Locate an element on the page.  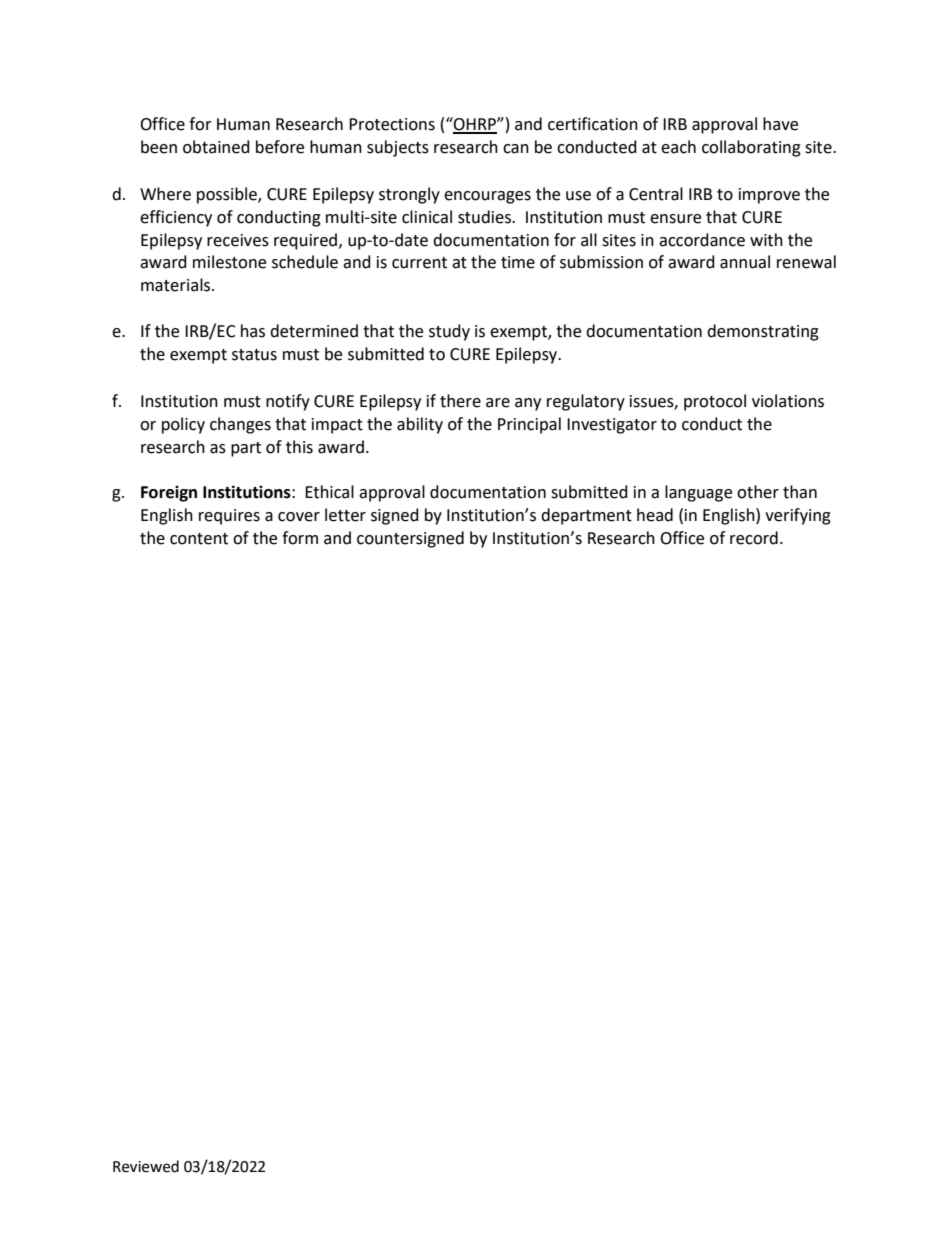
study is located at coordinates (449, 332).
